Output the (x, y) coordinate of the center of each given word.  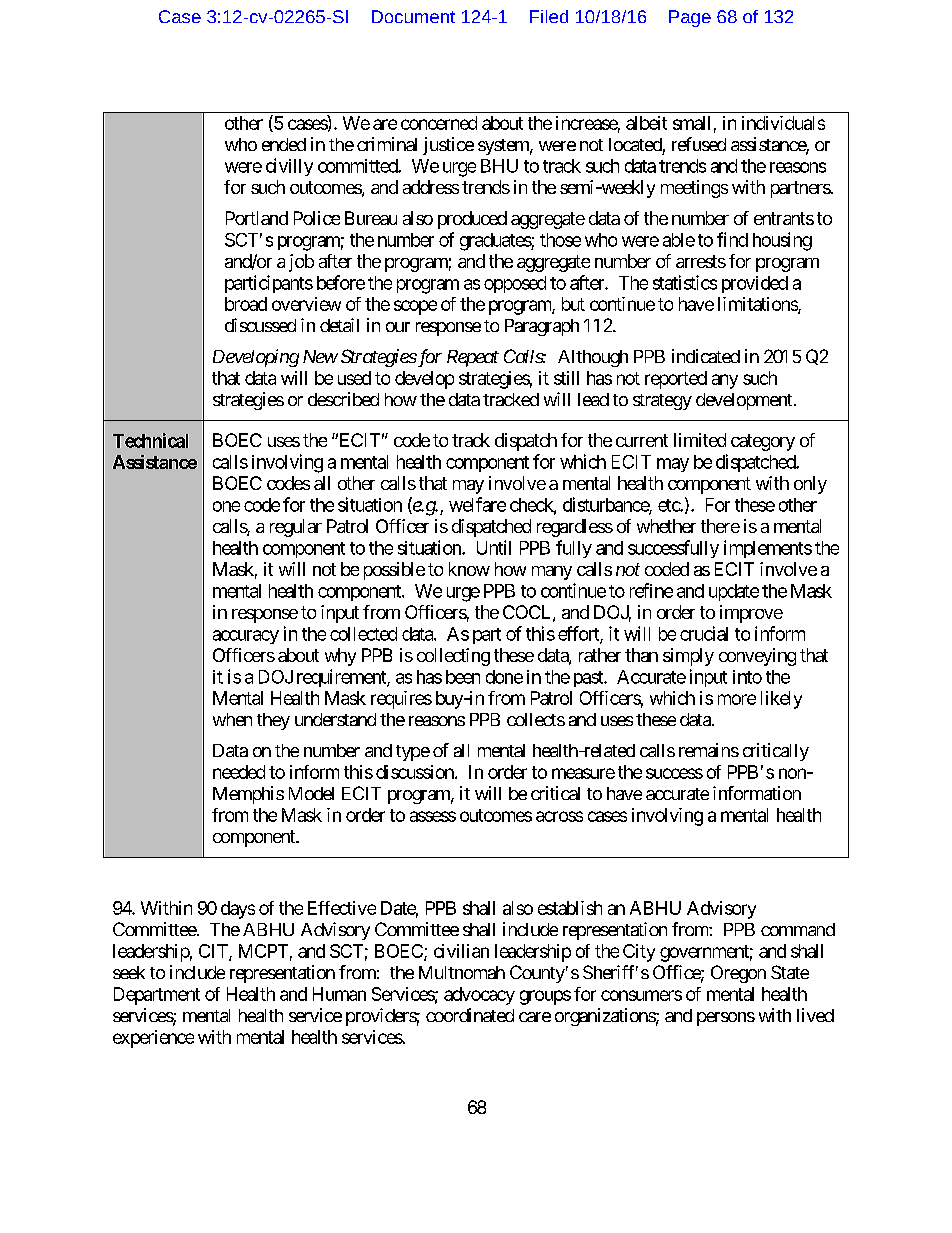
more (737, 699)
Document (413, 16)
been (463, 677)
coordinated (470, 1015)
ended (284, 144)
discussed (260, 325)
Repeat (473, 358)
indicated (706, 356)
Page (690, 18)
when (232, 719)
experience (153, 1039)
